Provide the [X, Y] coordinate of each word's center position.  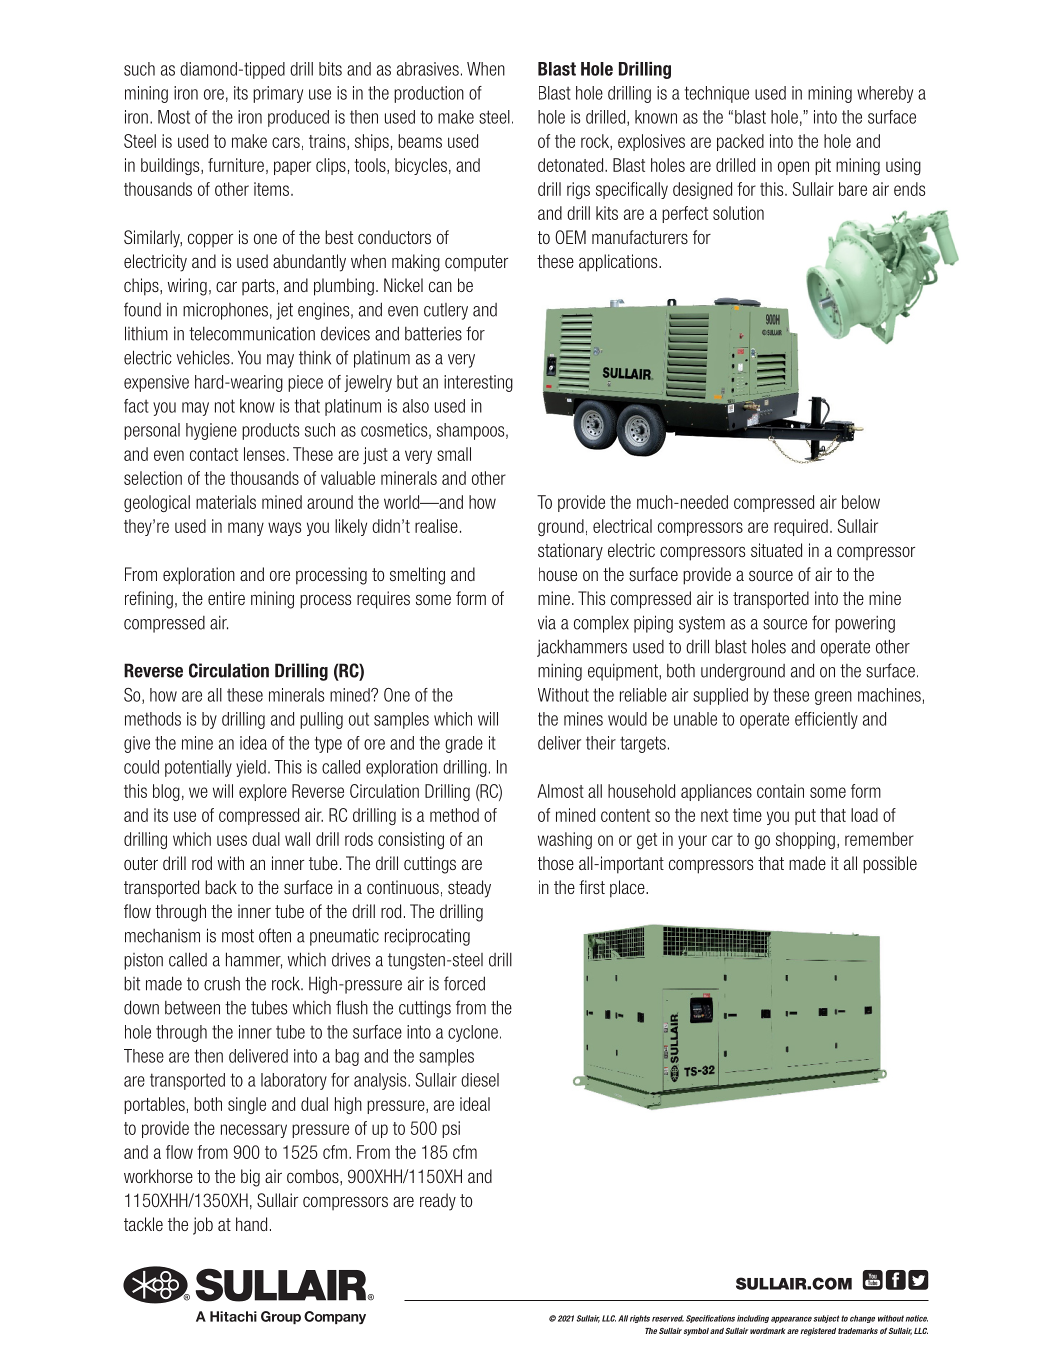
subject [826, 1319]
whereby [885, 94]
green [833, 698]
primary [278, 94]
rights [640, 1319]
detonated [572, 165]
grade [464, 744]
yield [251, 768]
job [203, 1226]
